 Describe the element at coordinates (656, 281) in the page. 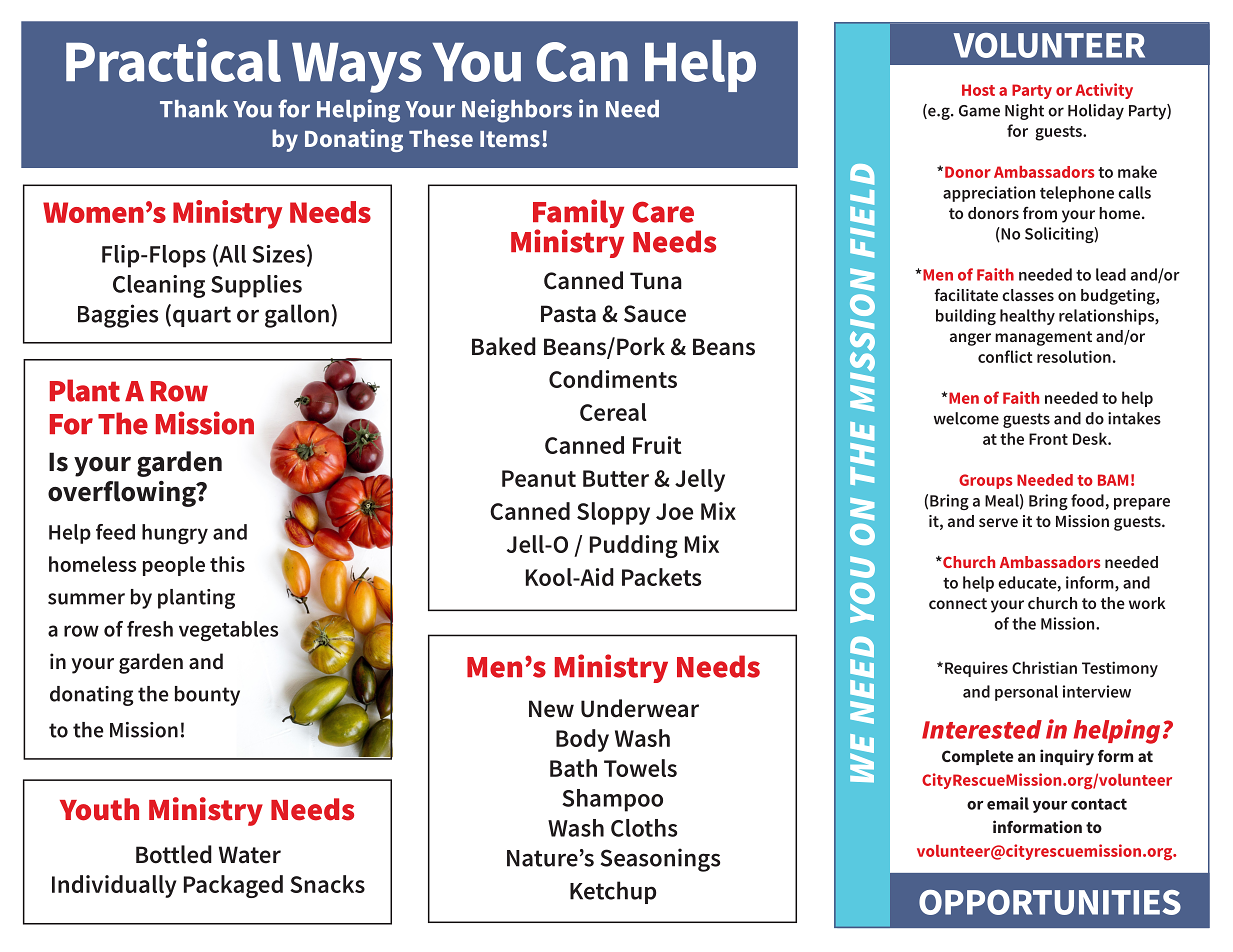

I see `Tuna` at that location.
